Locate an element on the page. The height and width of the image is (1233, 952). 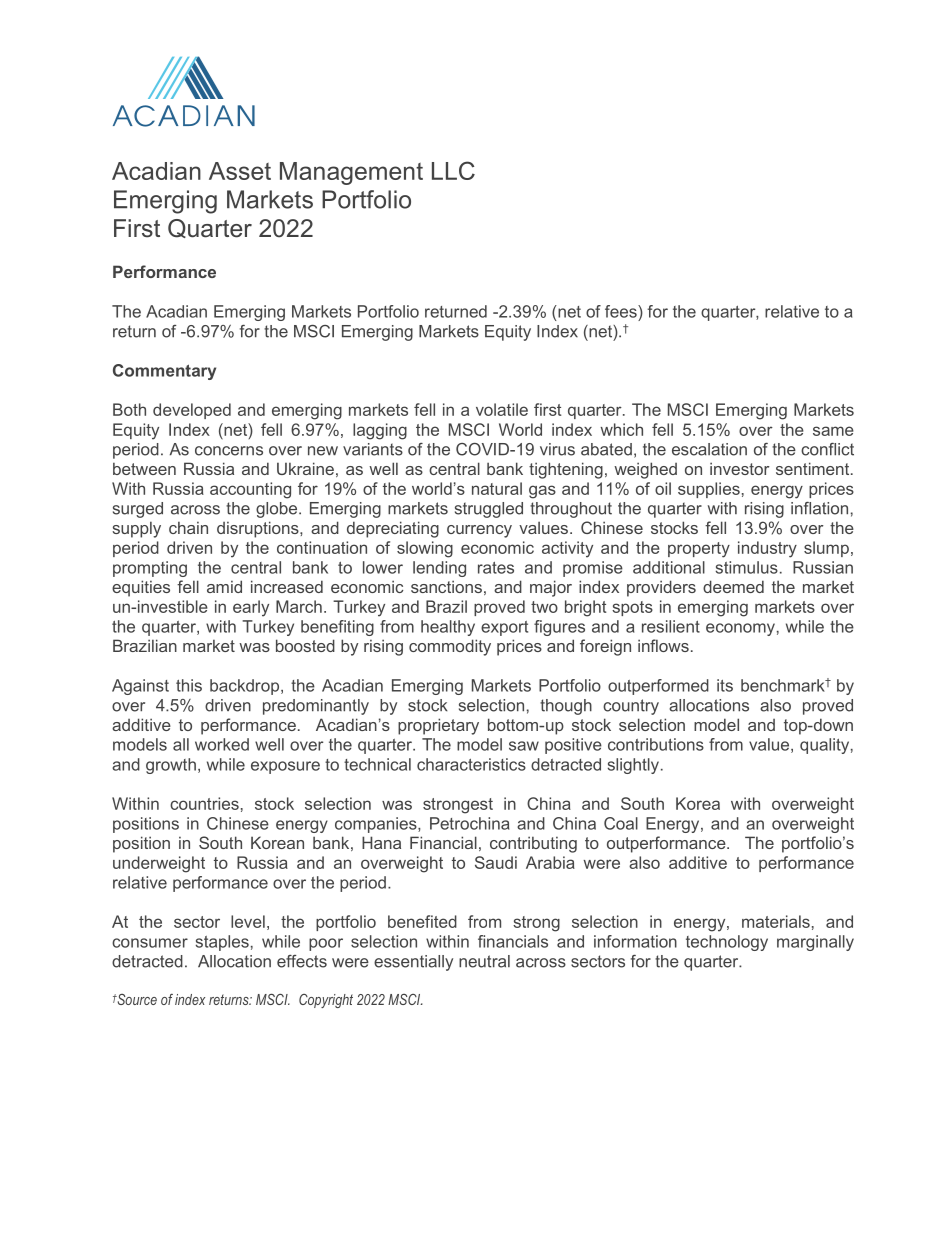
LLC is located at coordinates (453, 170).
